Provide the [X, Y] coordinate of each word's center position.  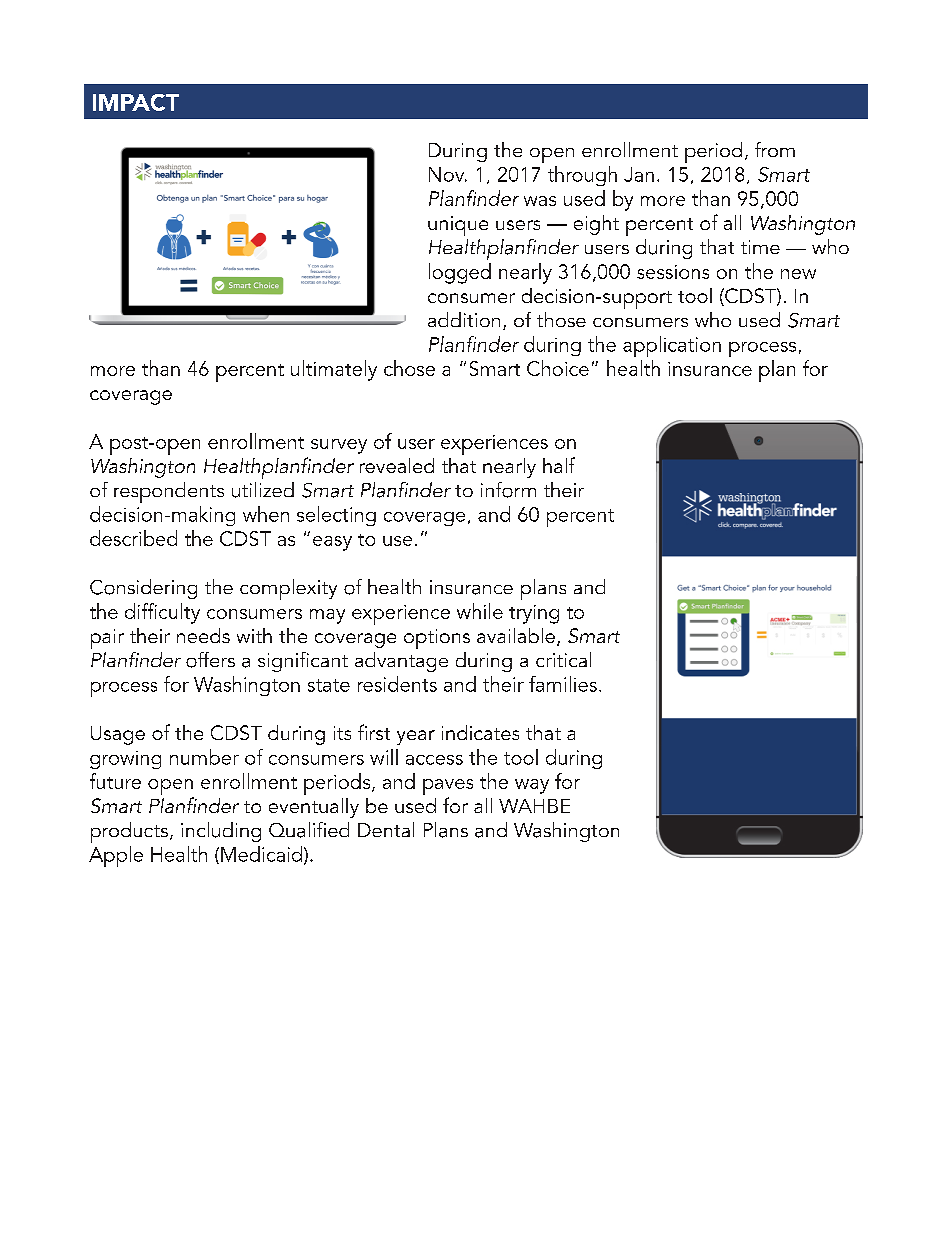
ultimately [334, 370]
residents [397, 684]
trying [534, 614]
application [672, 346]
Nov [448, 174]
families [563, 684]
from [775, 149]
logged [460, 273]
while [480, 611]
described [133, 538]
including [221, 832]
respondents [169, 492]
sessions [673, 272]
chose [409, 368]
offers [210, 660]
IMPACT [136, 102]
